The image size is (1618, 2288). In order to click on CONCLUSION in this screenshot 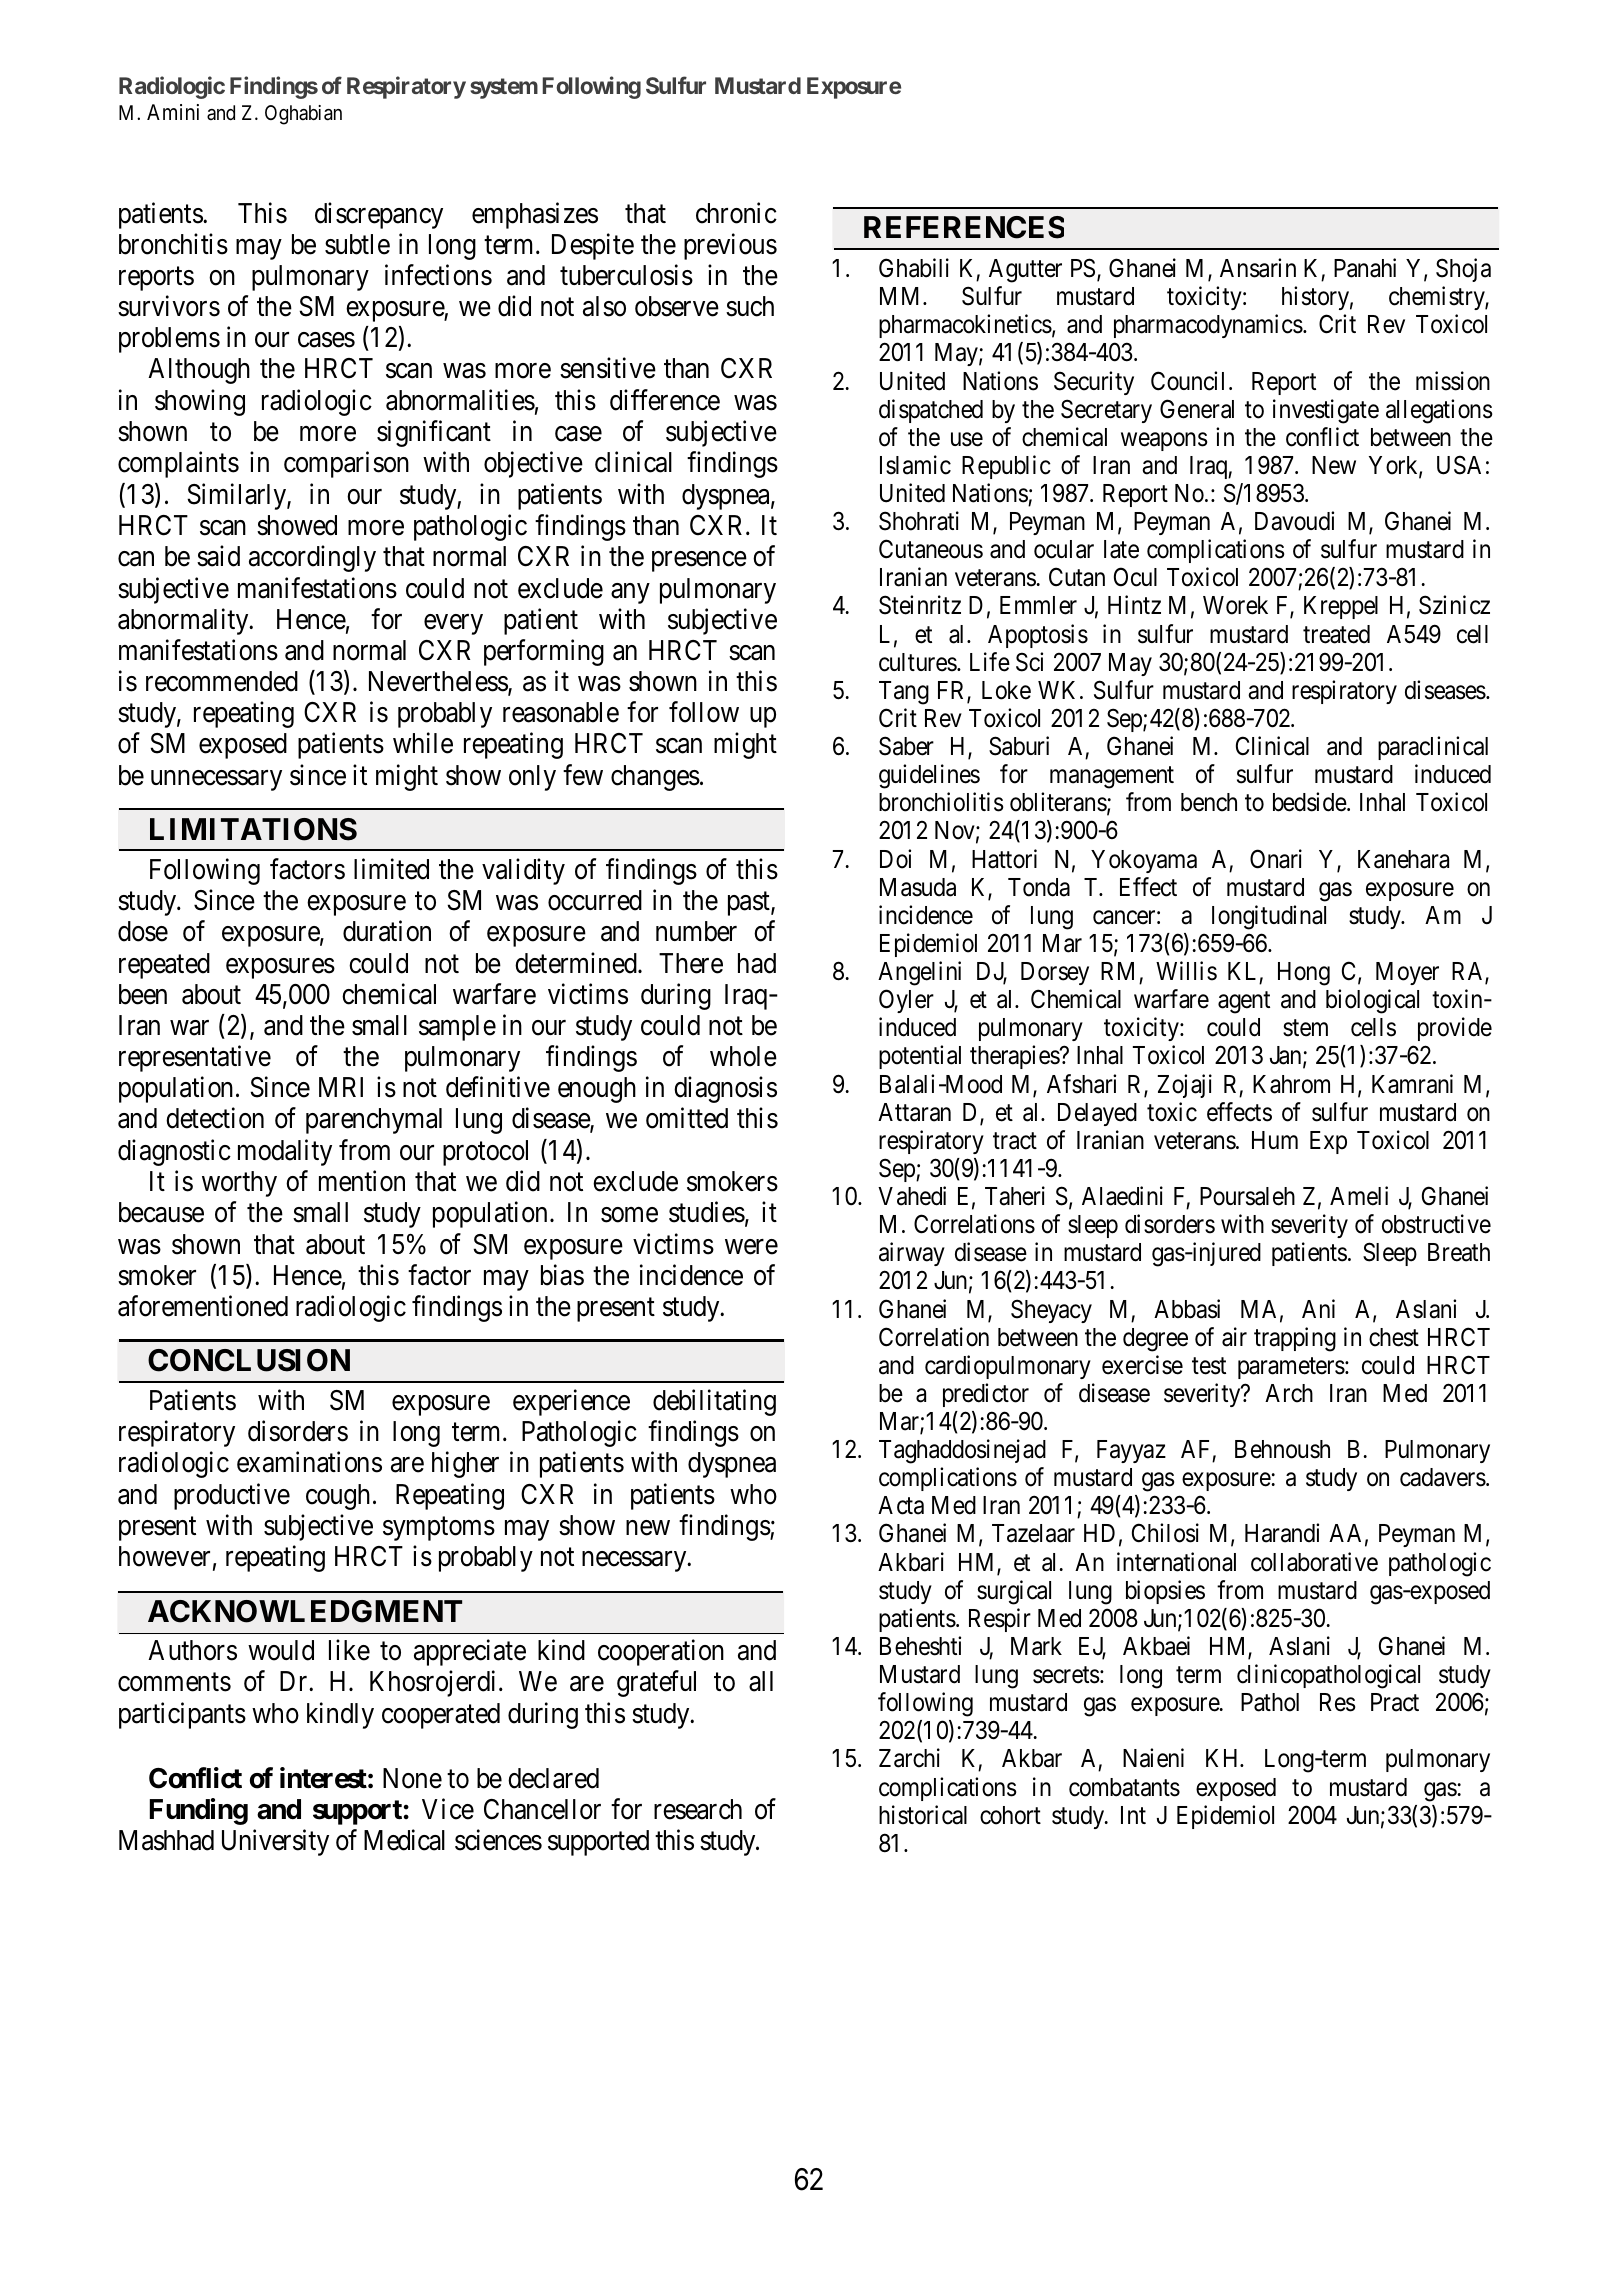, I will do `click(249, 1360)`.
